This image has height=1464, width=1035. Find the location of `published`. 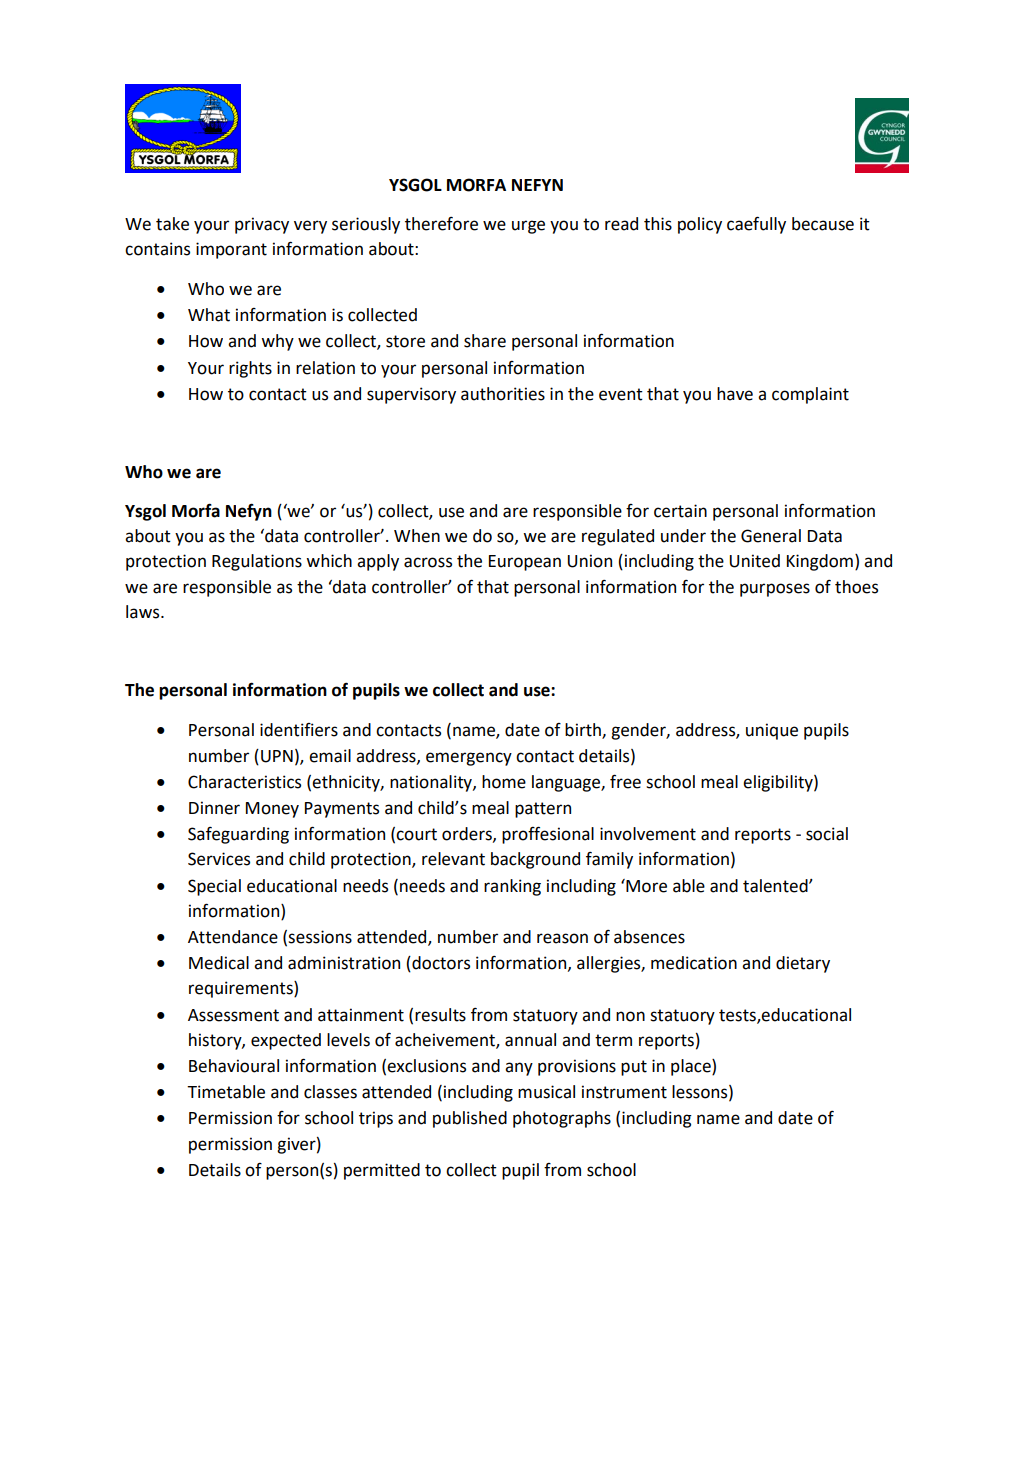

published is located at coordinates (470, 1119).
